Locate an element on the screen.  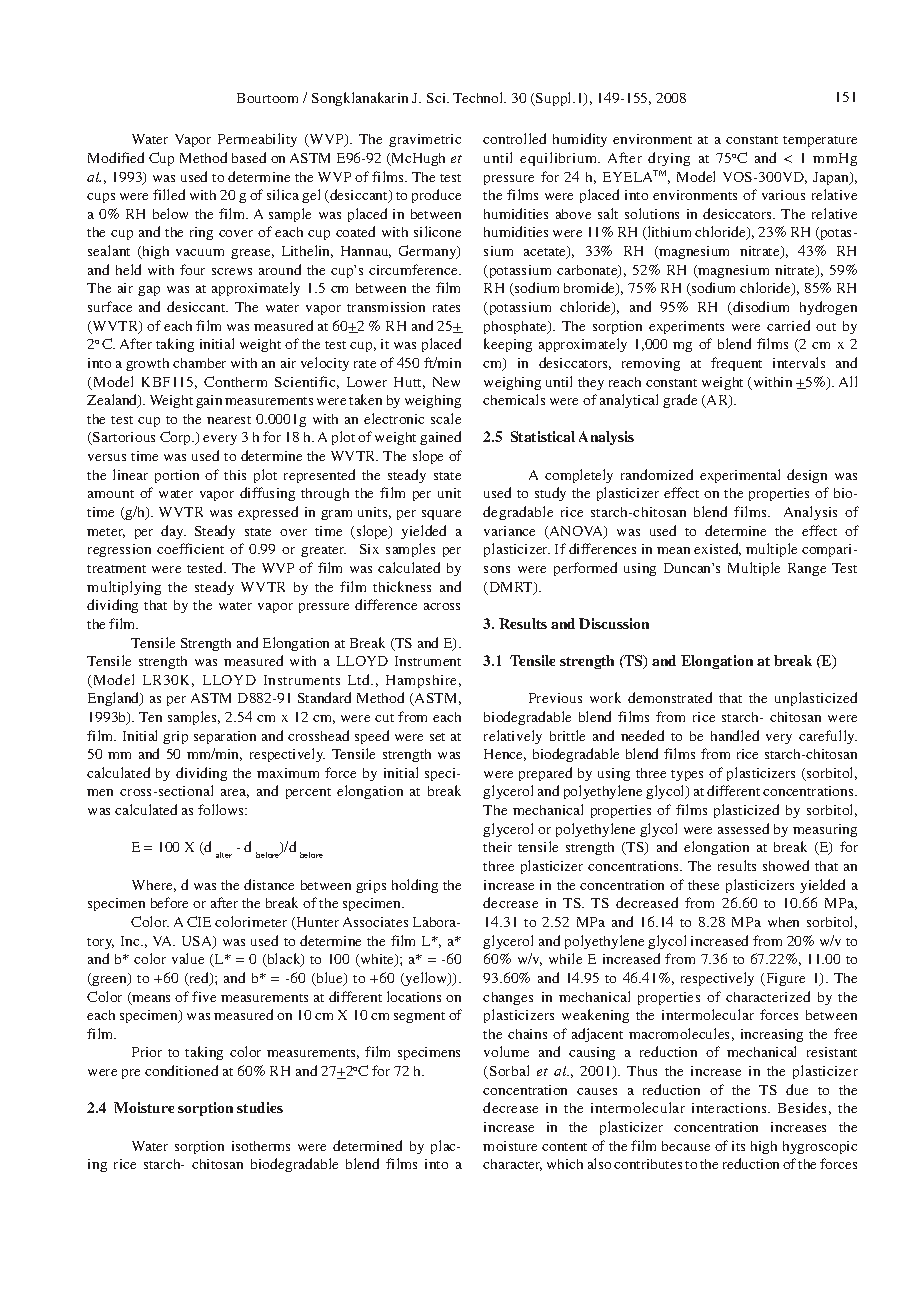
USA is located at coordinates (198, 942).
